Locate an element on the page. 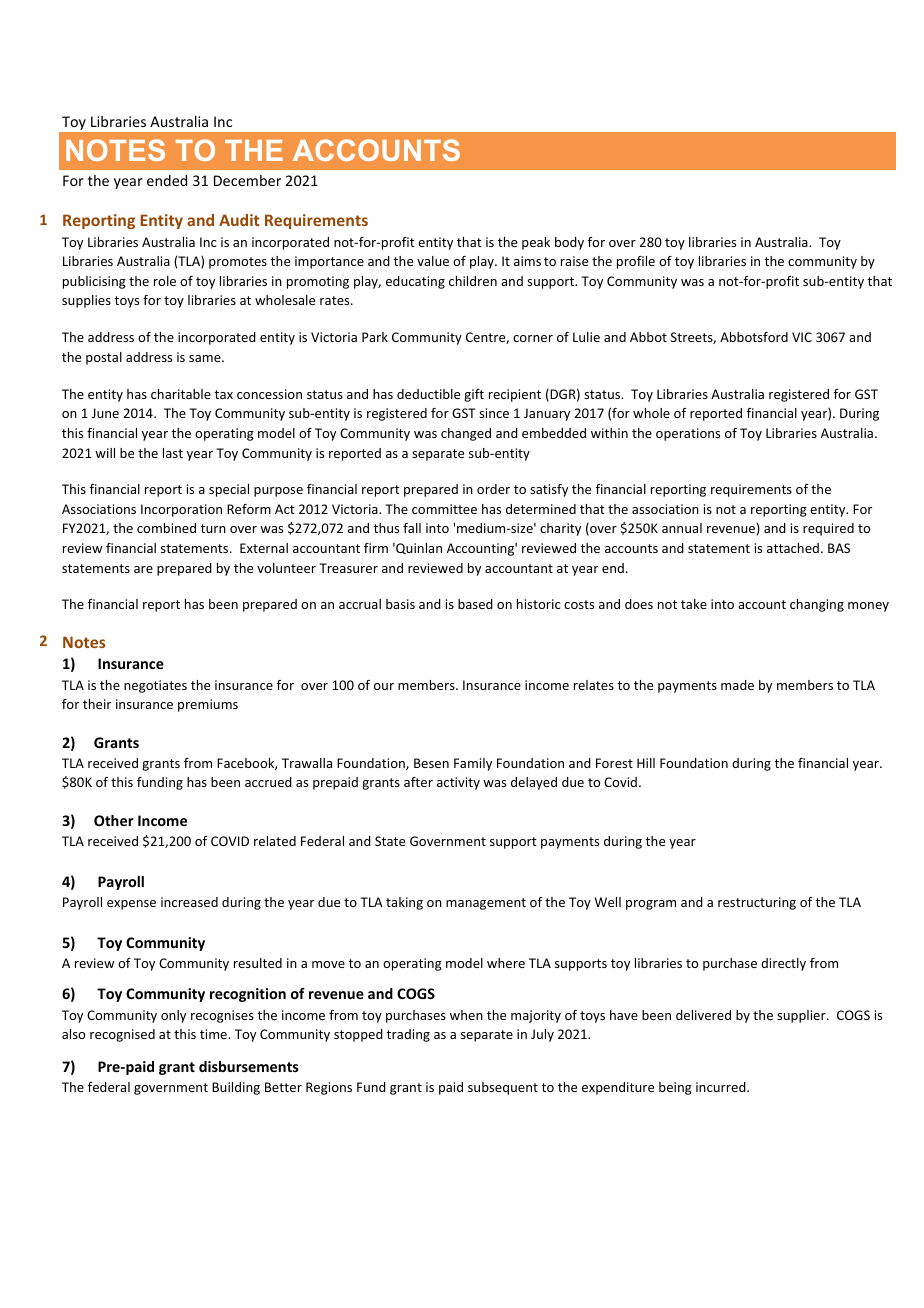 This page has height=1308, width=924. operations is located at coordinates (688, 434).
